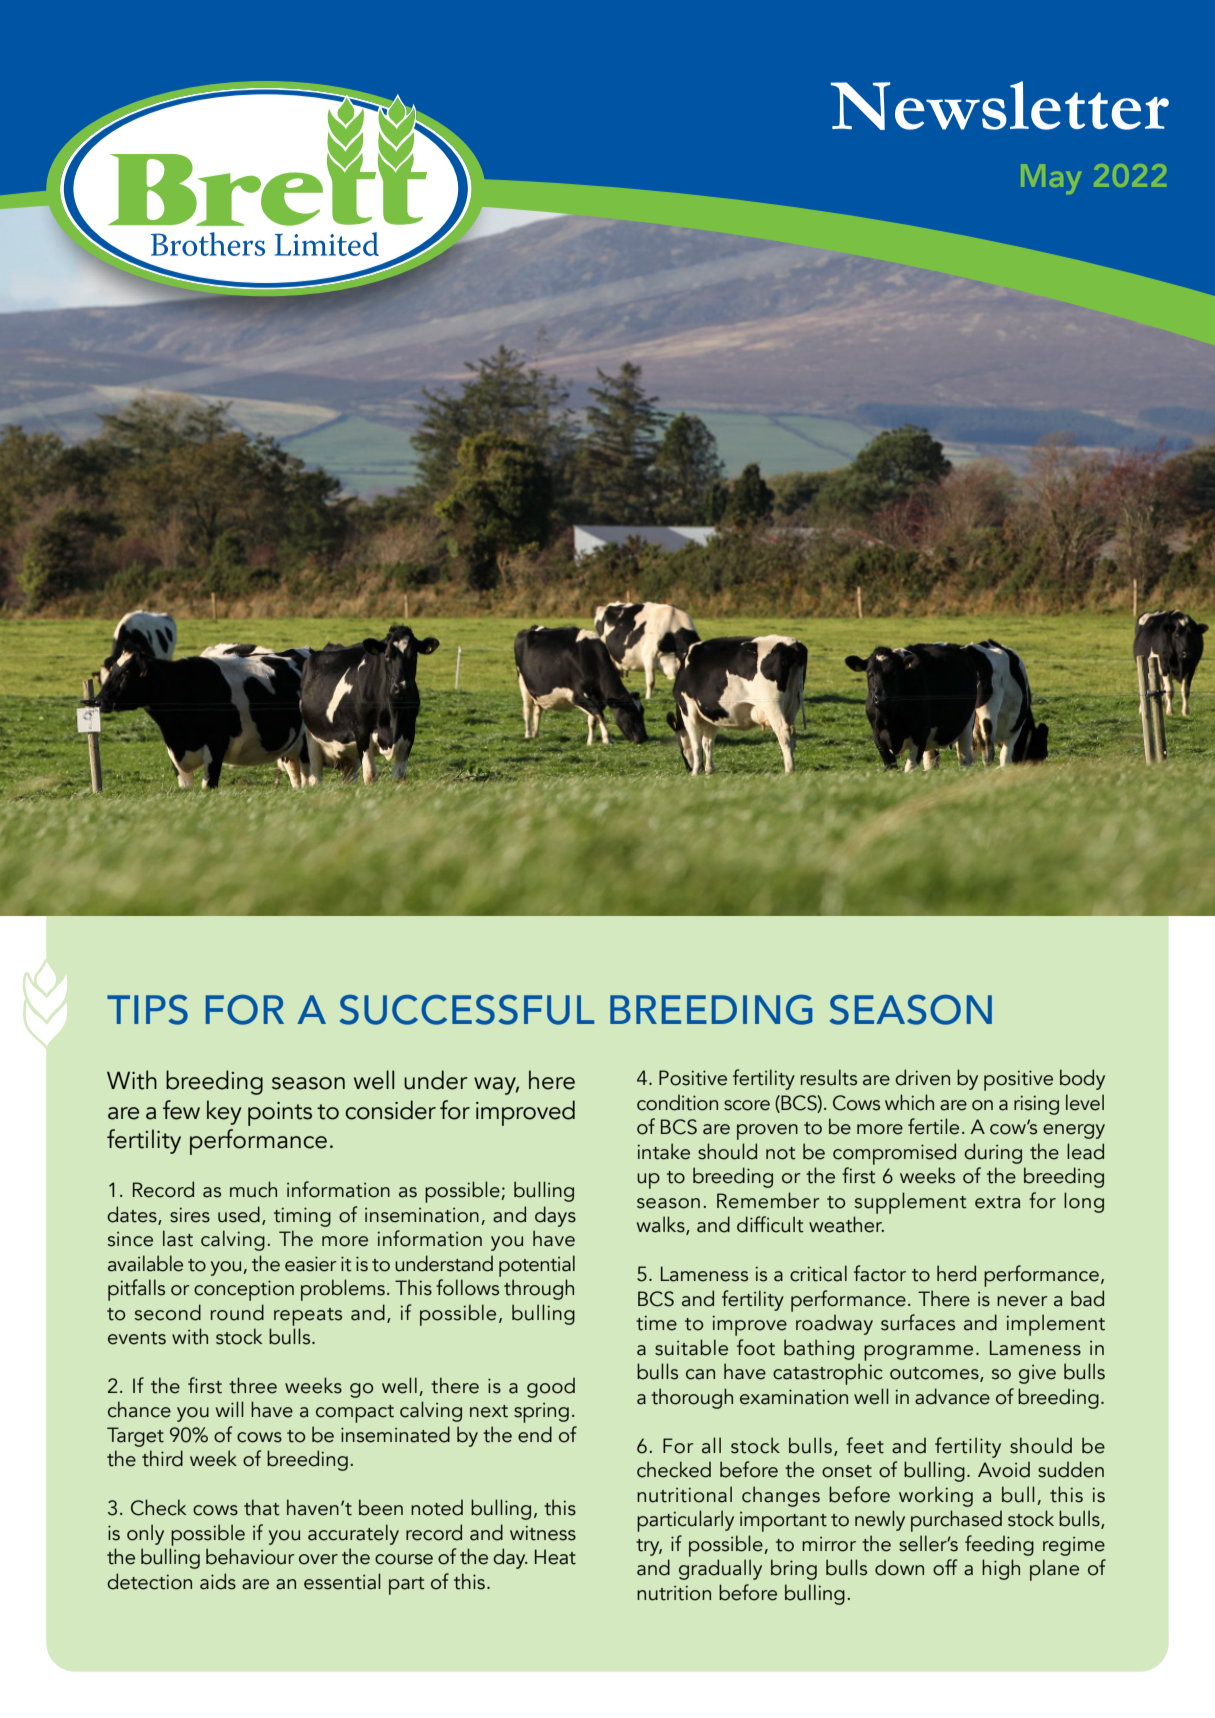 The image size is (1215, 1718). Describe the element at coordinates (999, 105) in the image. I see `Newsletter` at that location.
